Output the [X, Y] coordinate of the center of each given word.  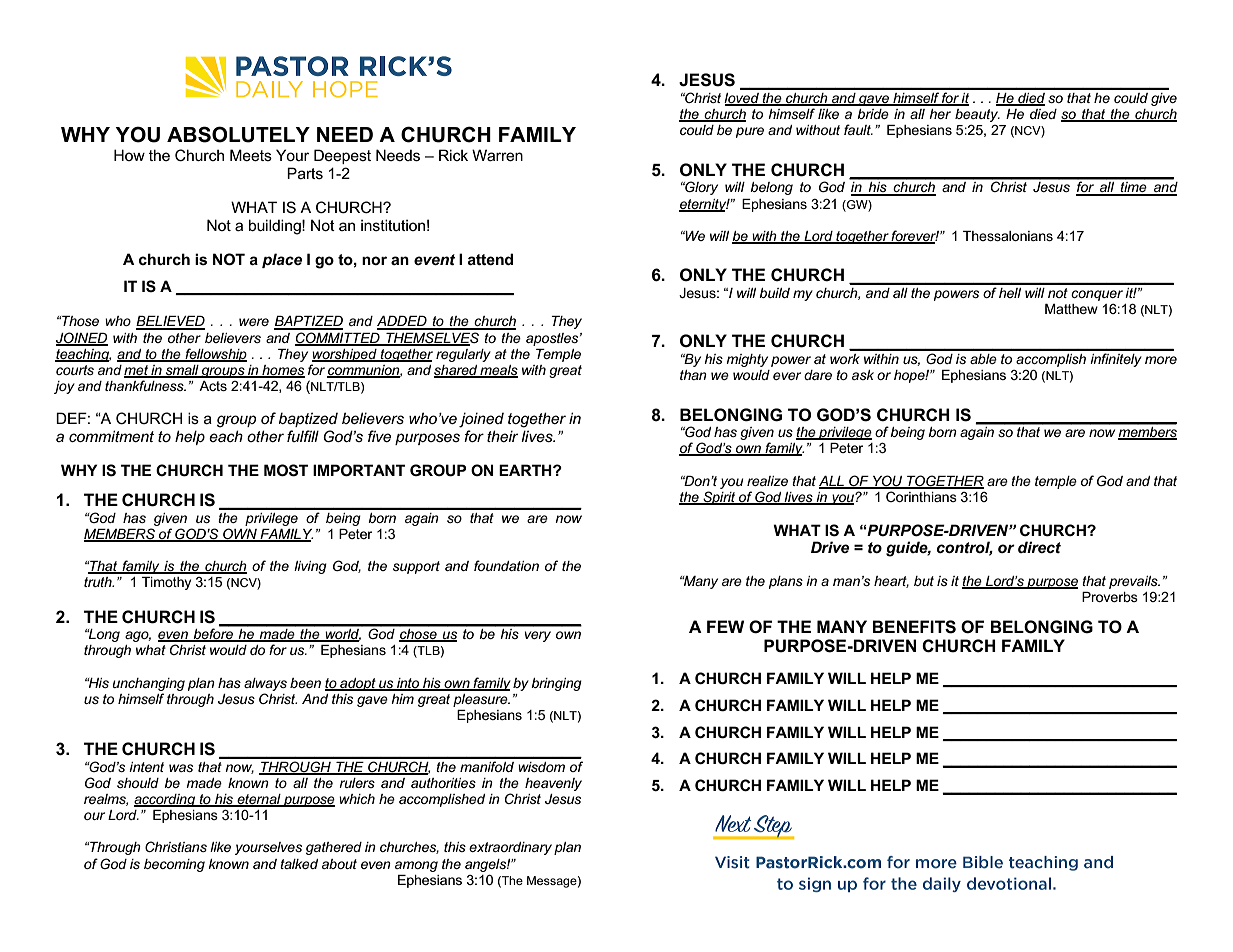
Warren [497, 155]
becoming [174, 865]
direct [1039, 547]
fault [858, 129]
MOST [286, 470]
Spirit [719, 498]
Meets [251, 155]
